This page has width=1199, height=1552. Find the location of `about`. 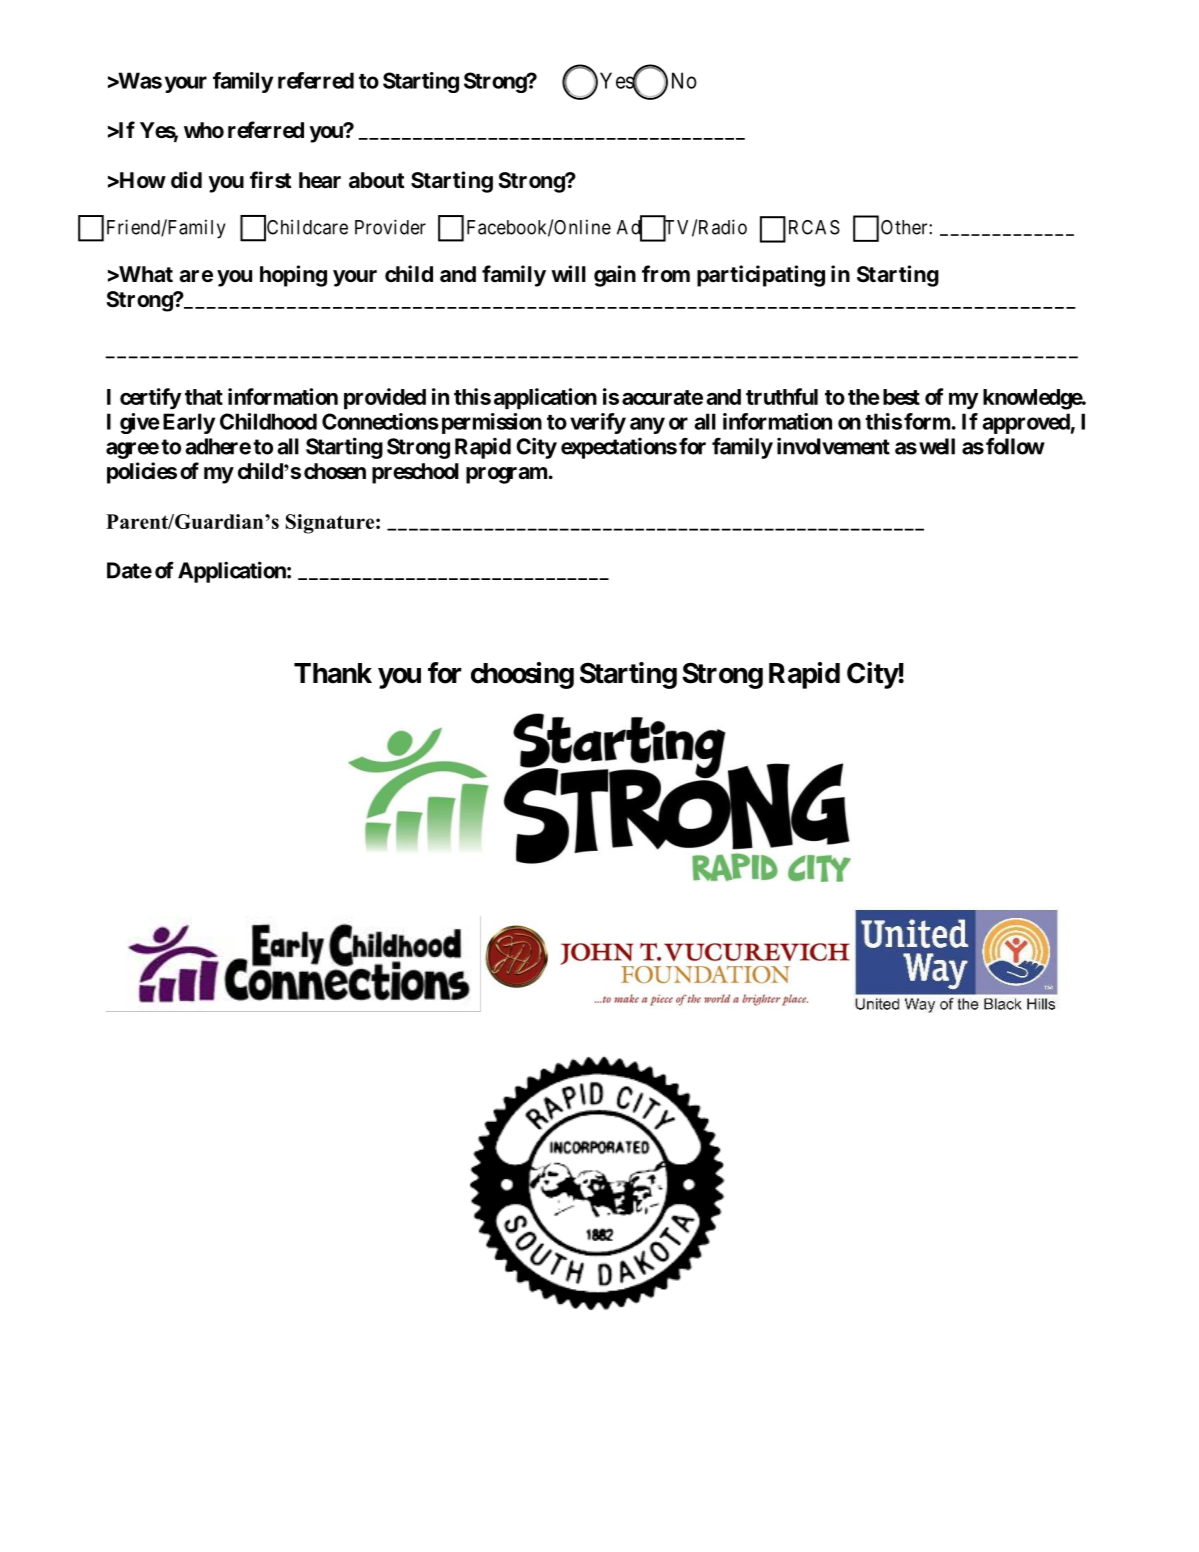

about is located at coordinates (377, 180).
